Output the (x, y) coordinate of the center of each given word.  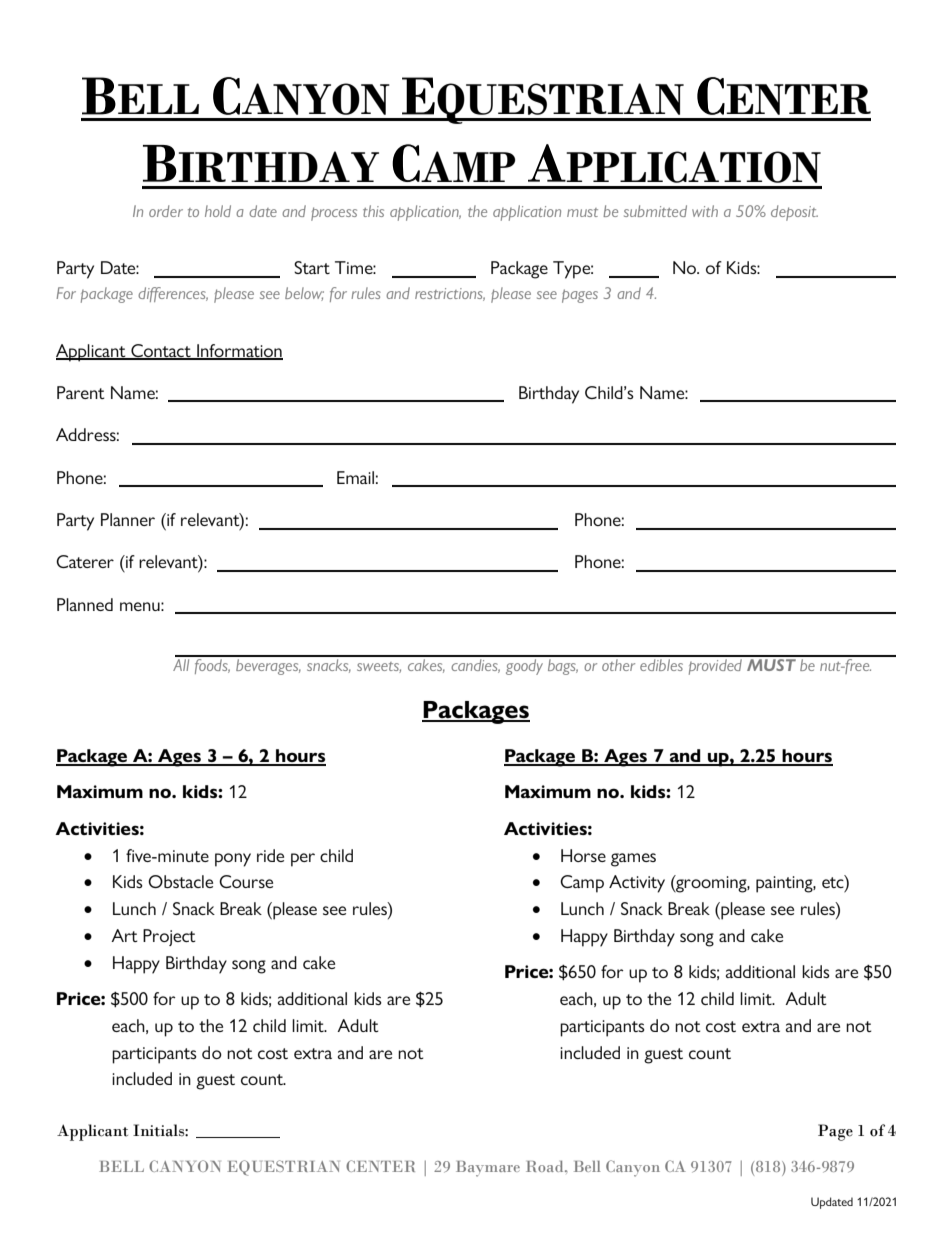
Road (546, 1166)
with (705, 211)
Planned (85, 604)
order (166, 211)
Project (169, 937)
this (373, 211)
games (633, 860)
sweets (379, 667)
